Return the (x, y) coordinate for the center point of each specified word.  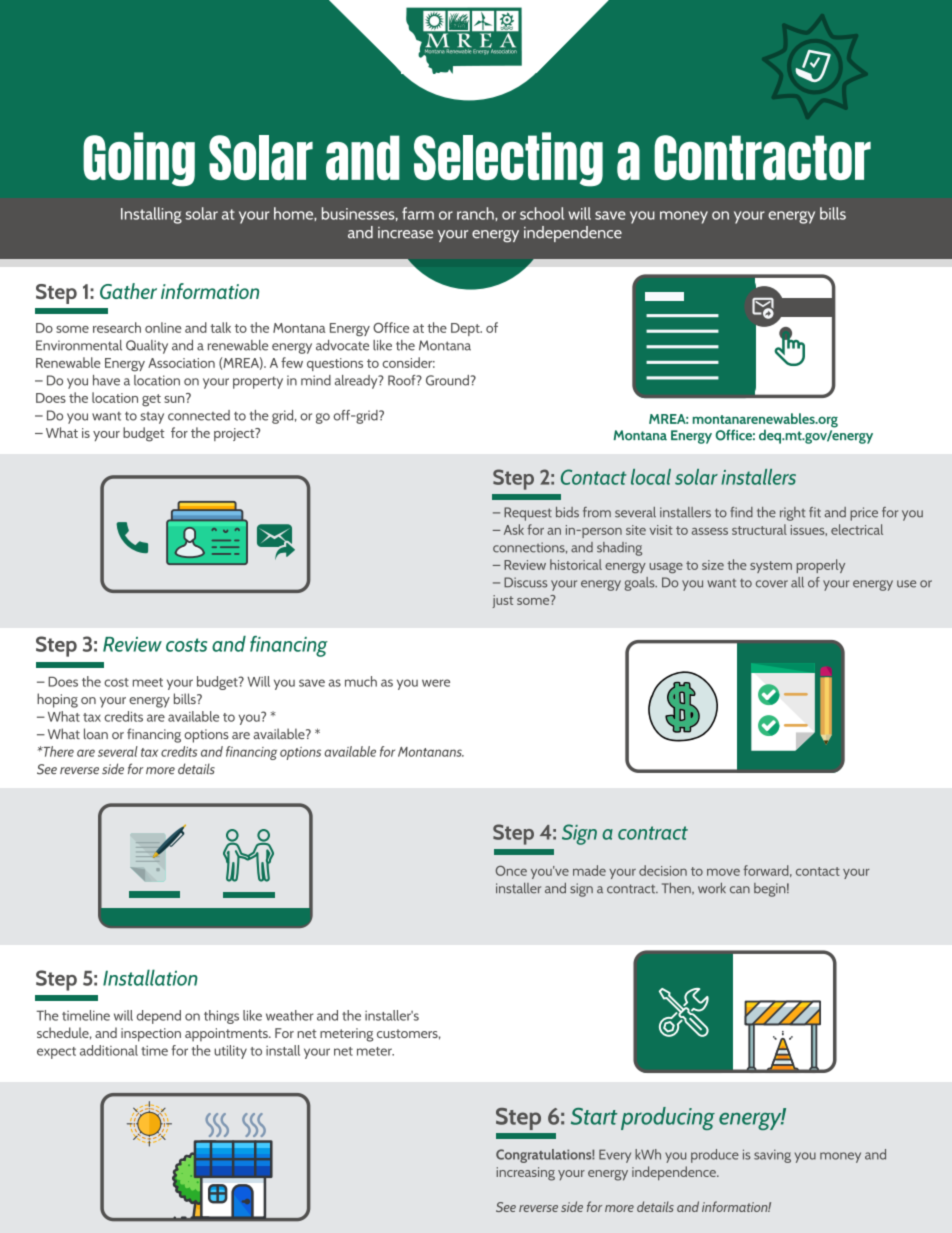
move (723, 872)
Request (528, 514)
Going (139, 159)
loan (96, 733)
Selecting (508, 159)
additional (109, 1050)
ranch (476, 213)
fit (815, 512)
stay (152, 418)
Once (511, 871)
